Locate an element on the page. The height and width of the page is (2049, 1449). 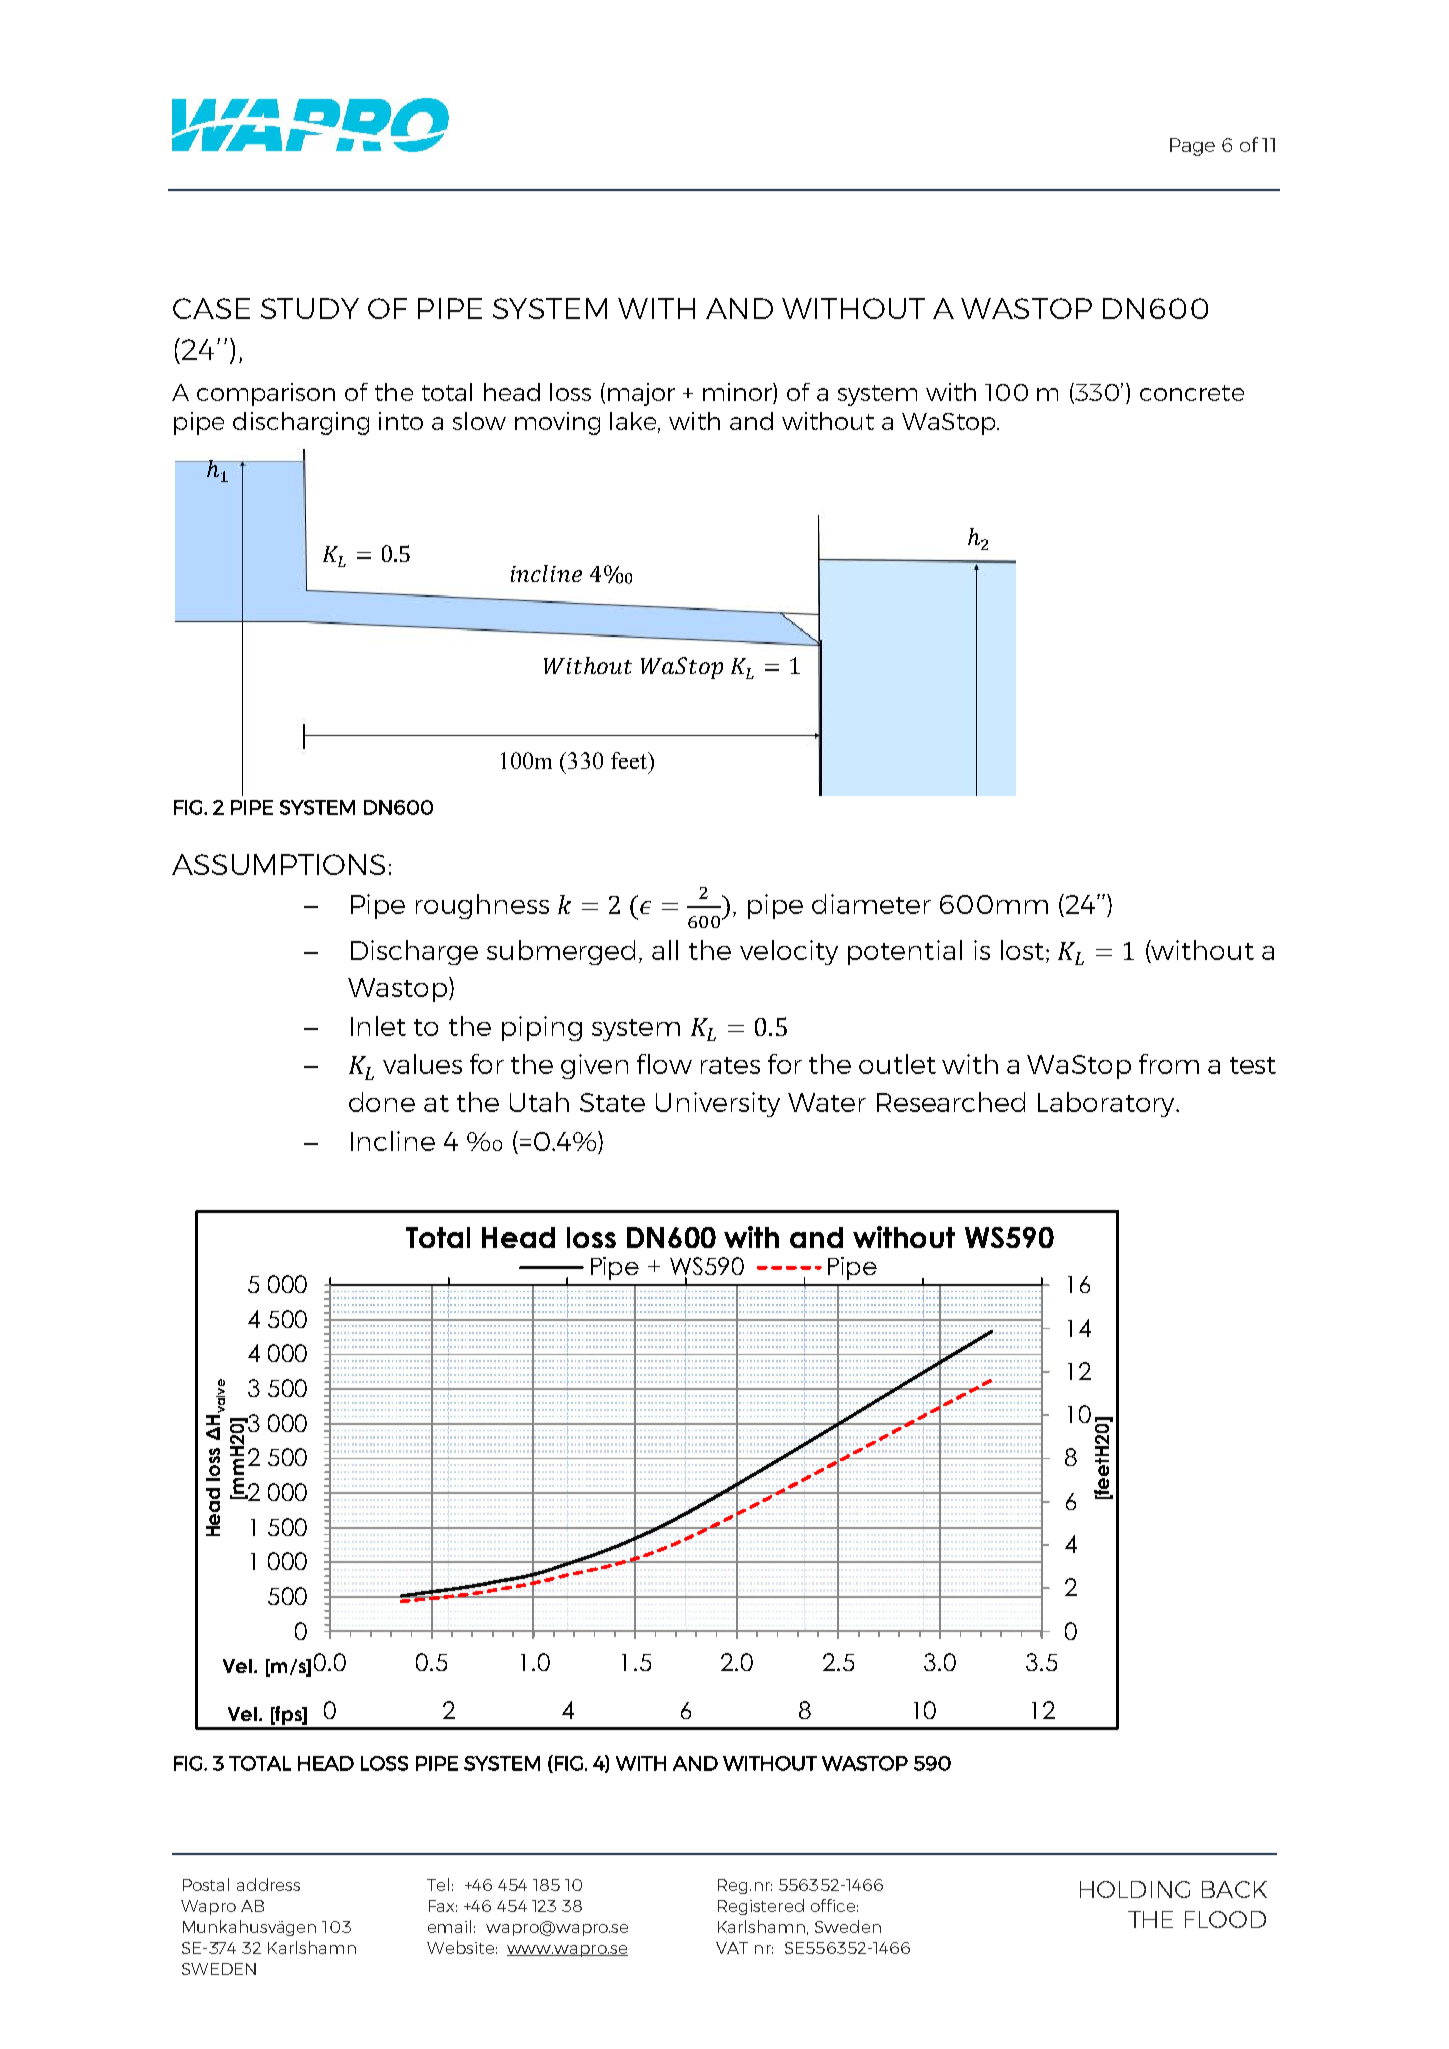
STUDY is located at coordinates (310, 308).
